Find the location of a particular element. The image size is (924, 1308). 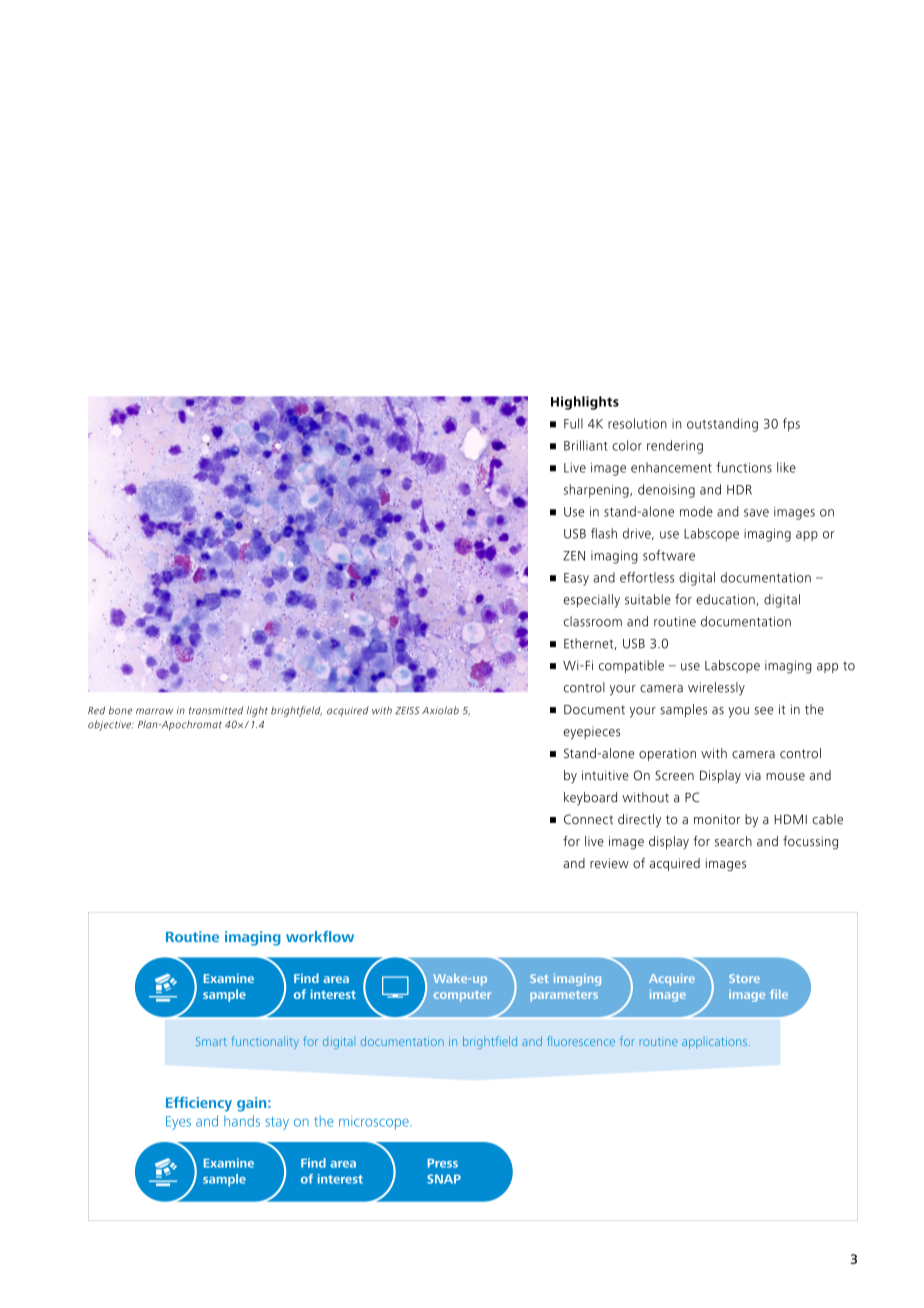

file is located at coordinates (779, 994).
